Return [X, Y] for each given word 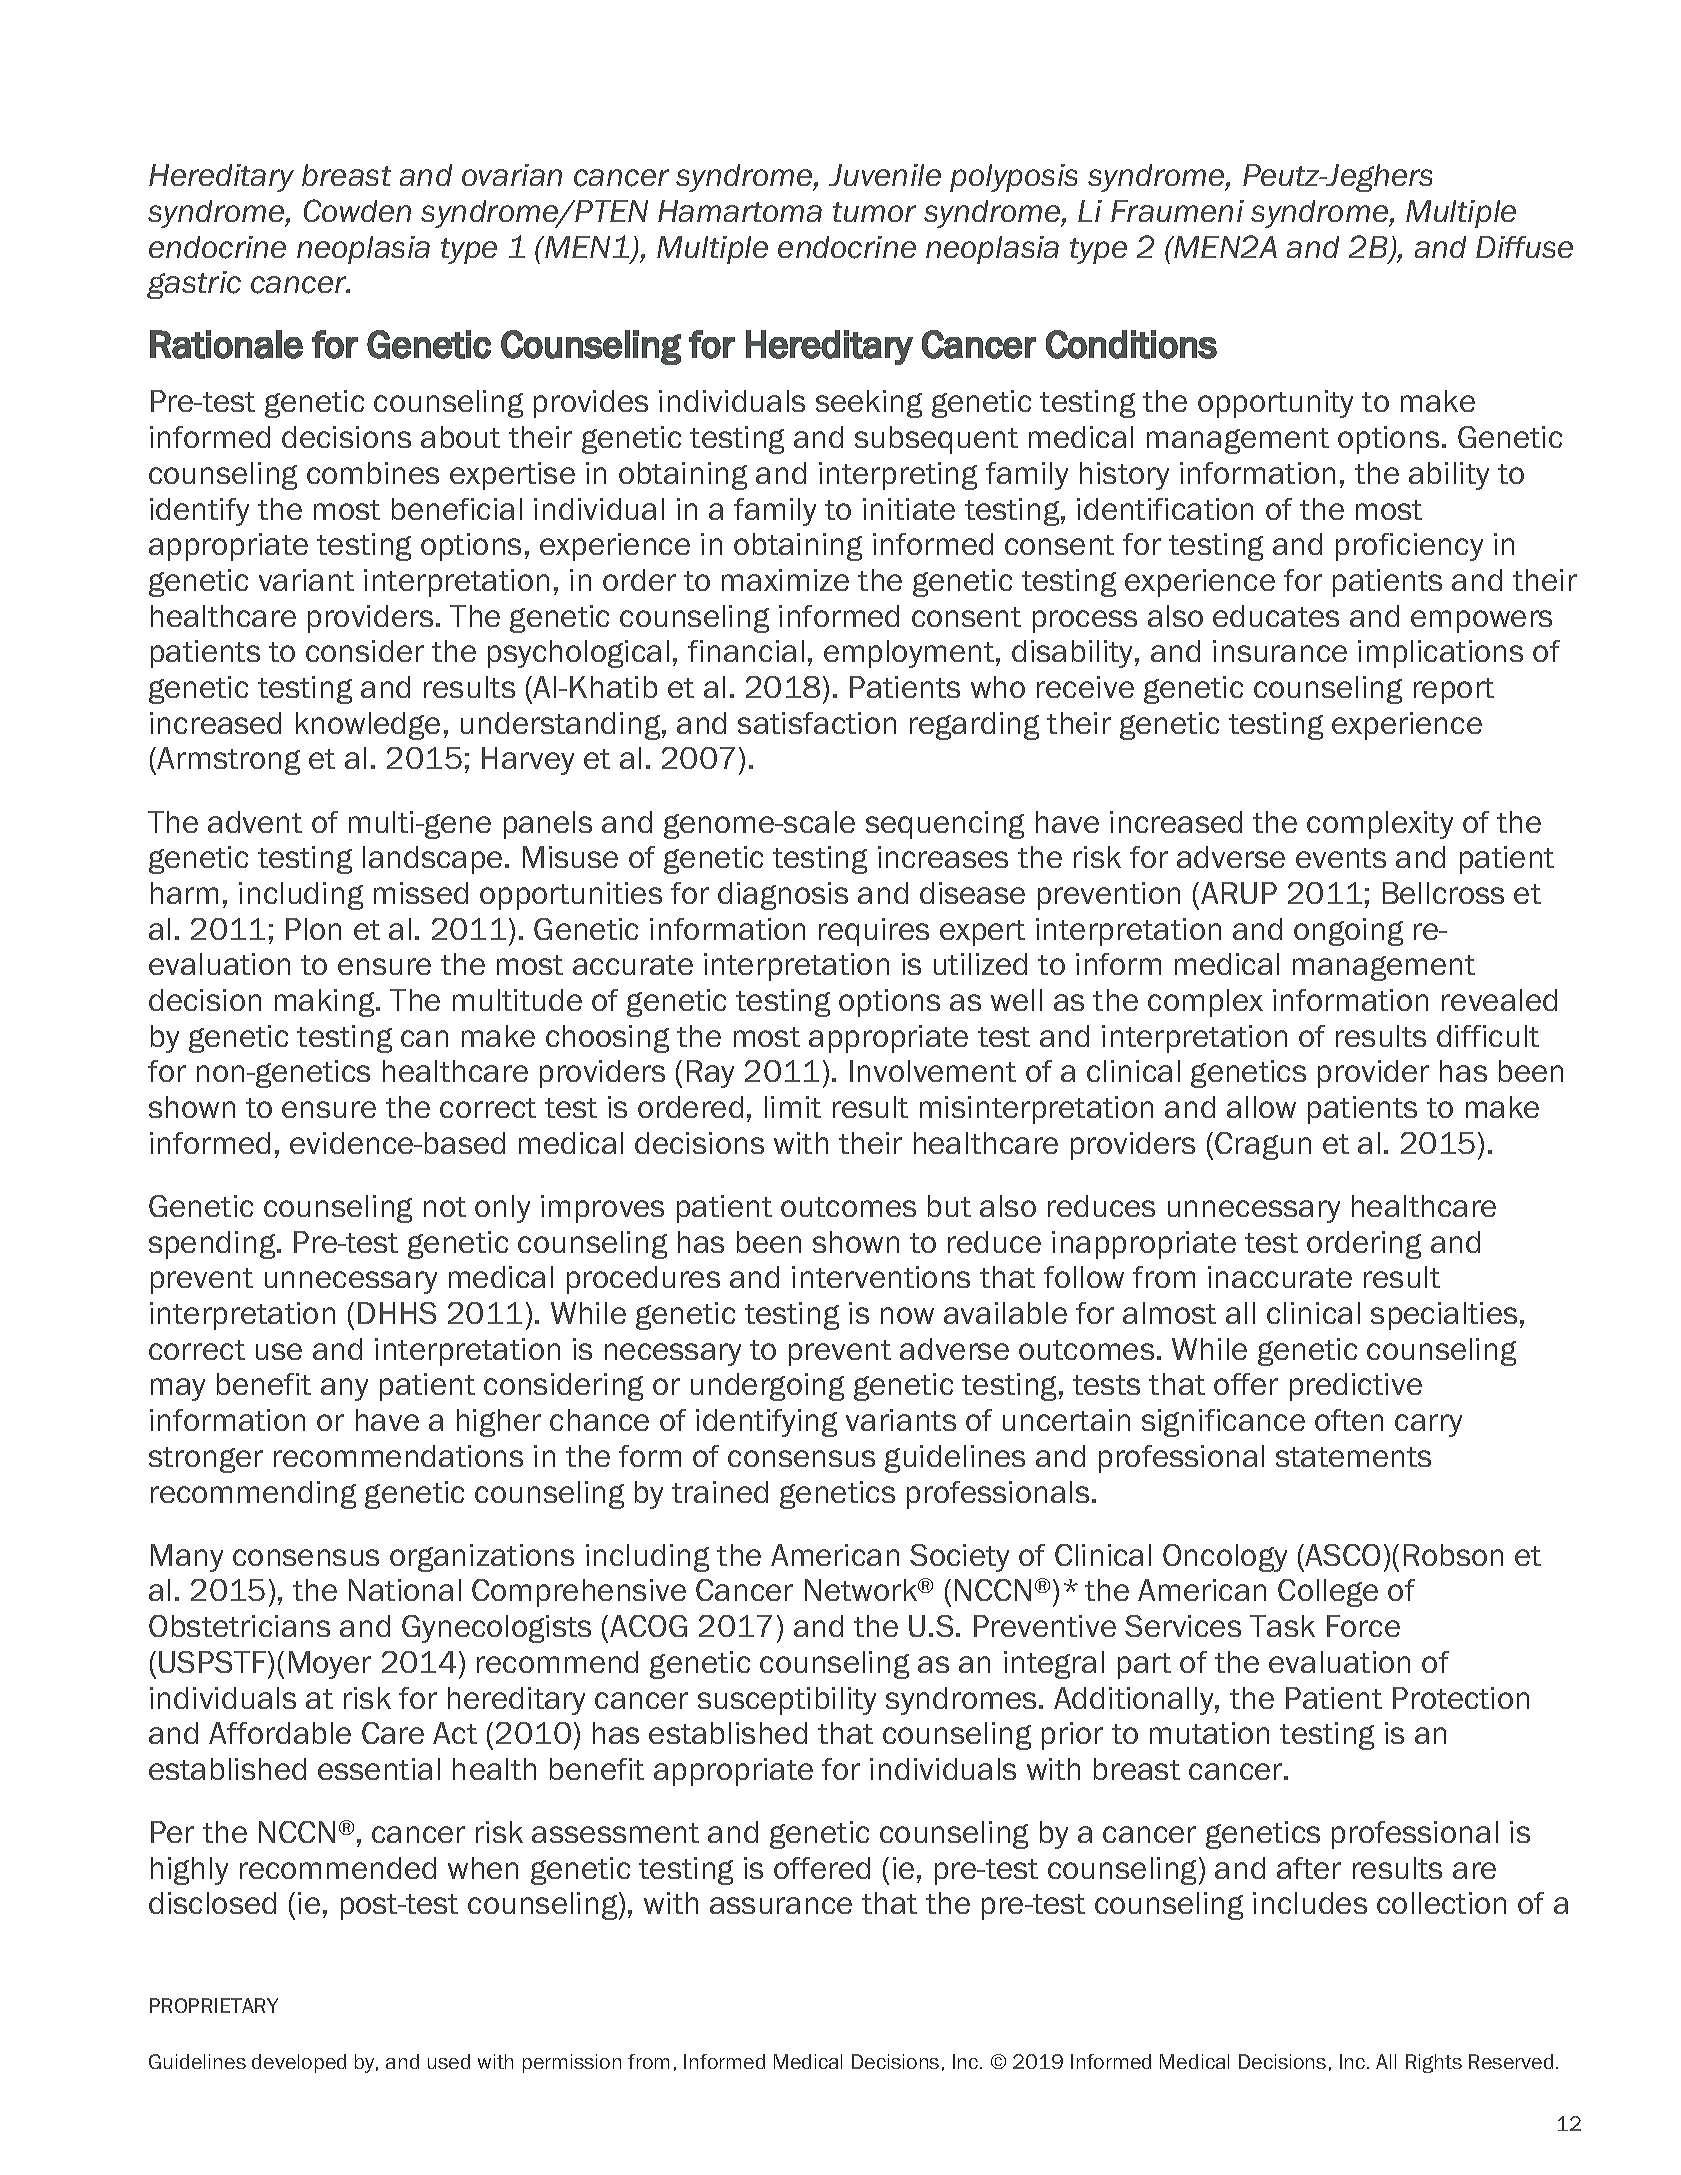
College [1328, 1593]
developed [299, 2063]
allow [1261, 1107]
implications [1440, 654]
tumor [874, 212]
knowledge [368, 726]
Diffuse [1524, 247]
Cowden [357, 210]
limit [793, 1107]
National [405, 1590]
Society [959, 1558]
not [445, 1207]
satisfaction [817, 723]
